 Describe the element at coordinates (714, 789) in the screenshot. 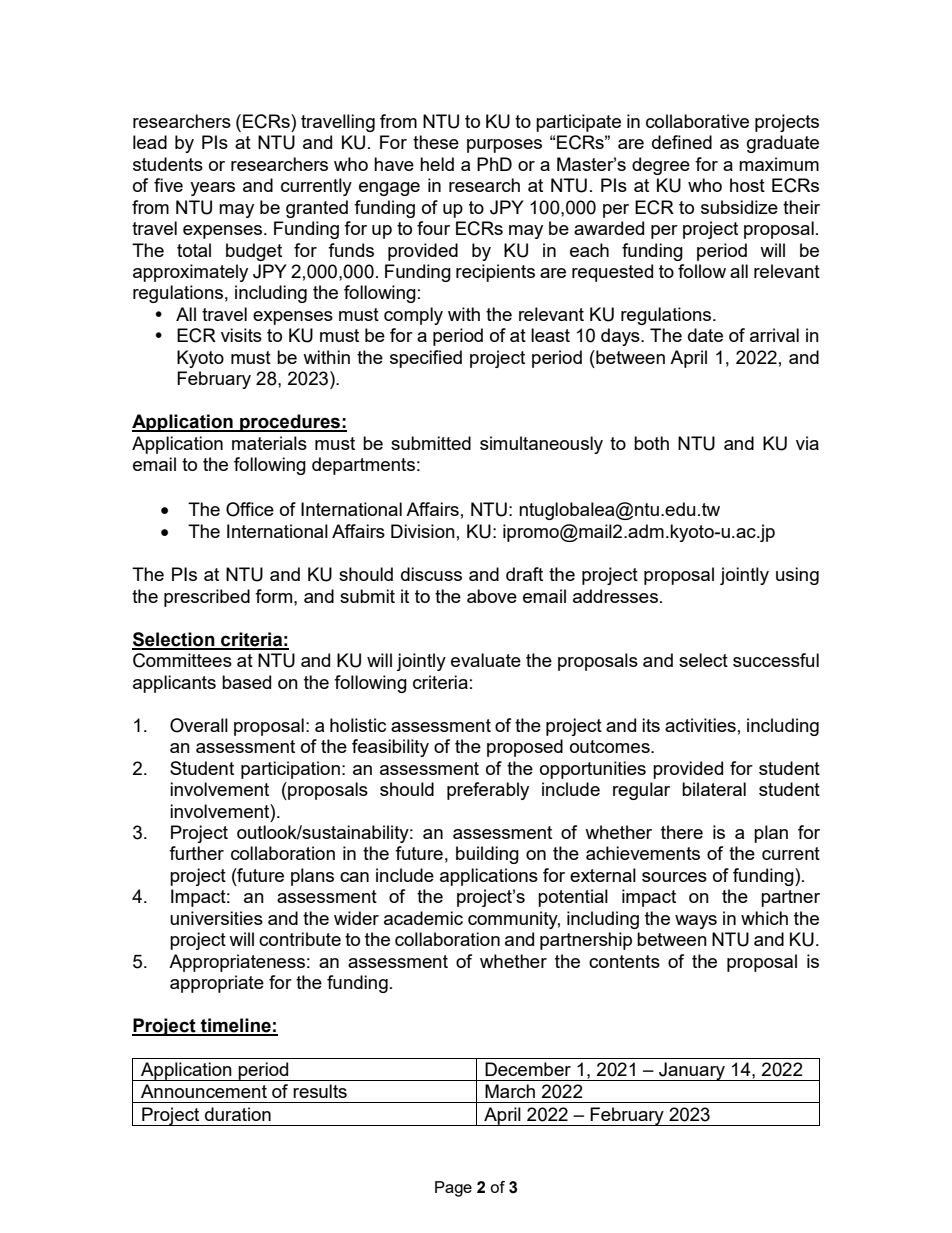

I see `bilateral` at that location.
